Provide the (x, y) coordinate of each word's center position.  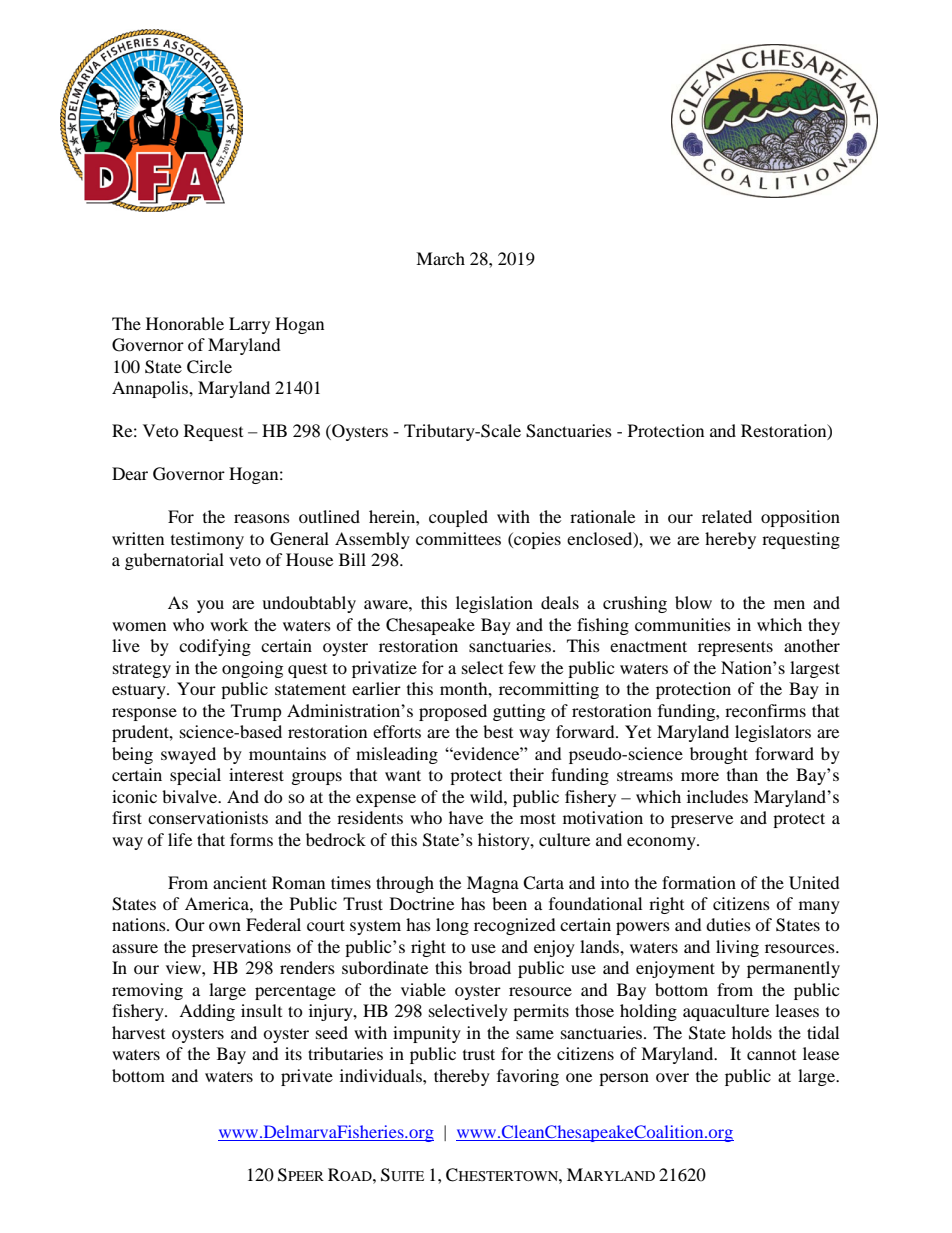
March (440, 258)
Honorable (185, 323)
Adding (207, 1012)
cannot (771, 1055)
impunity (427, 1034)
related (727, 516)
